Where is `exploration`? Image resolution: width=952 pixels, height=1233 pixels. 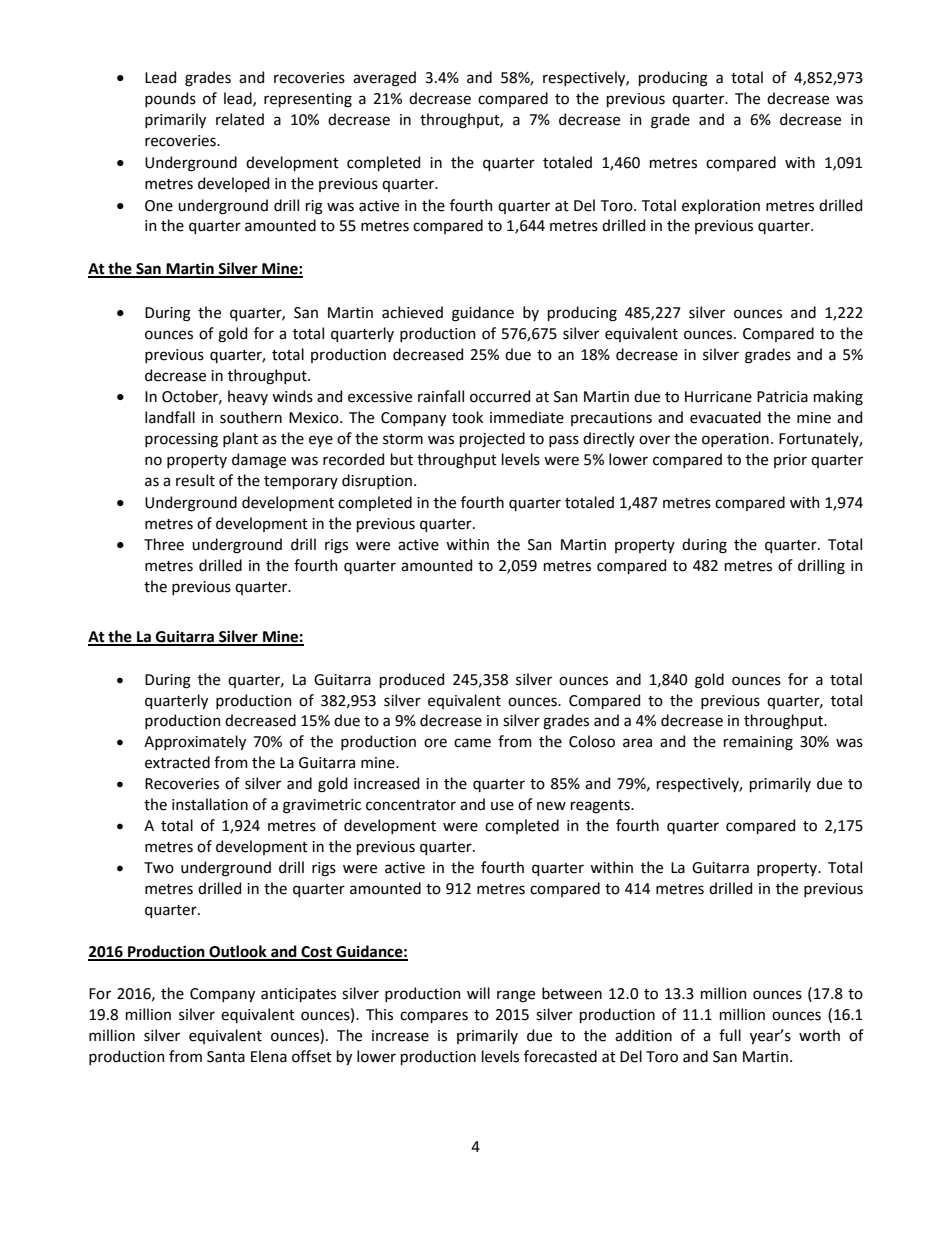 exploration is located at coordinates (721, 206).
